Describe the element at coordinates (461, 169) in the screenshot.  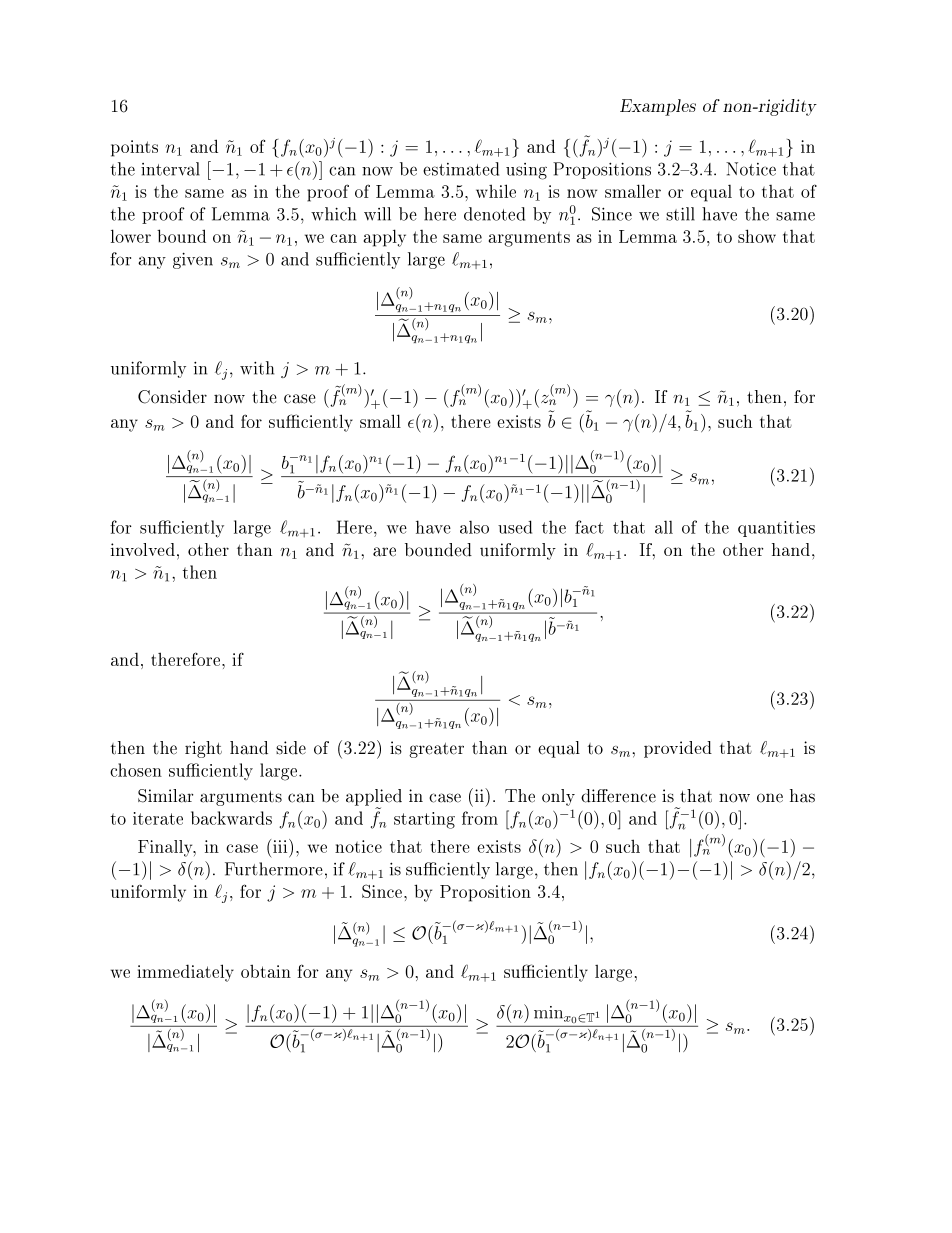
I see `estimated` at that location.
